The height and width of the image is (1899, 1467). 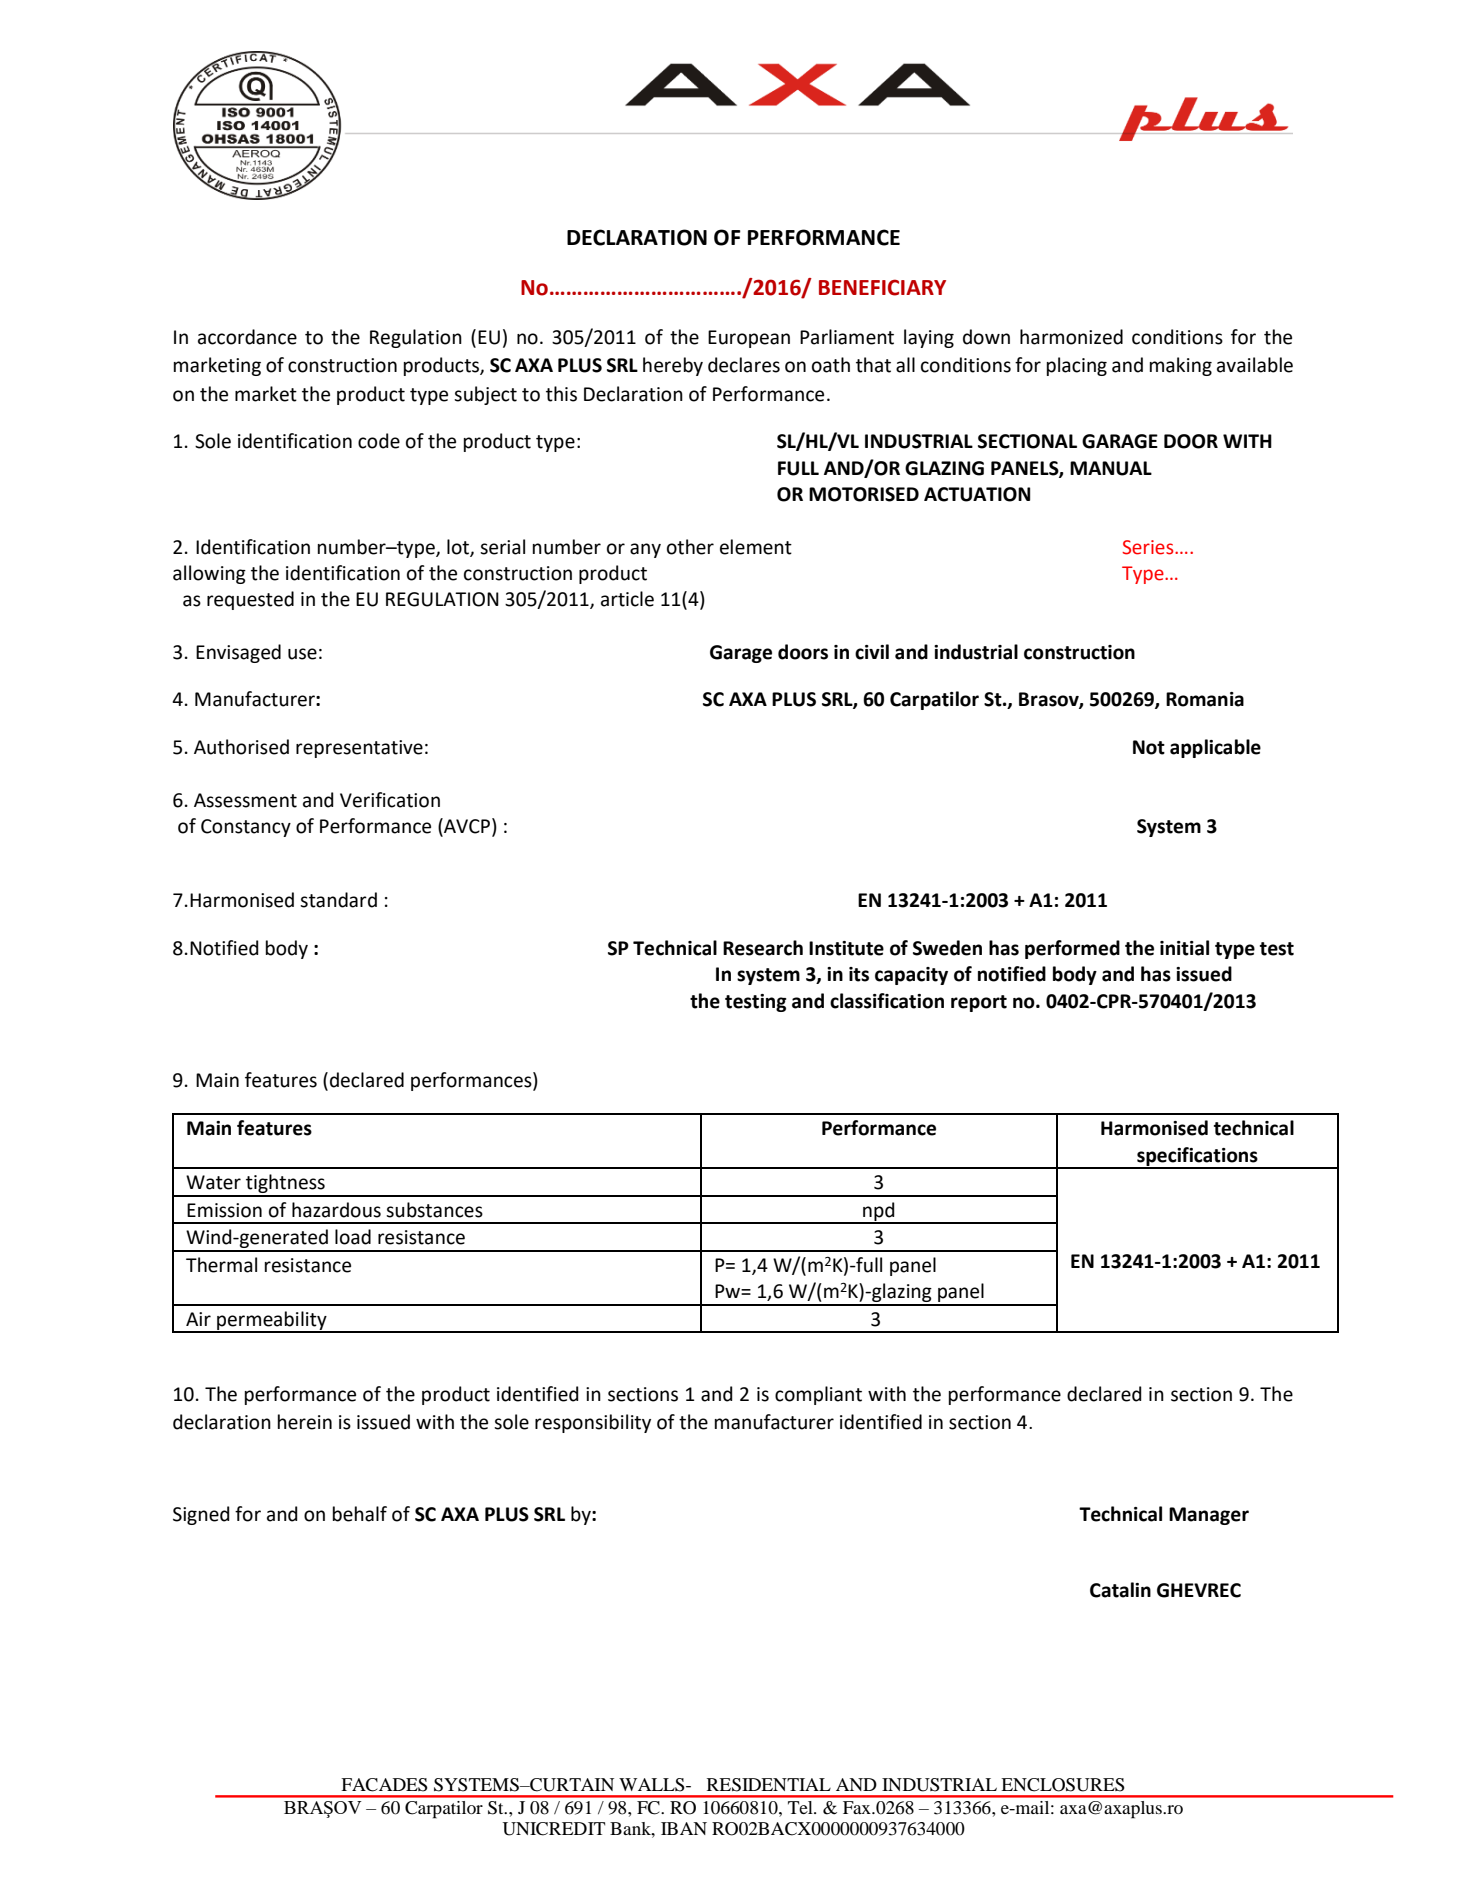 I want to click on FACADES, so click(x=384, y=1785).
